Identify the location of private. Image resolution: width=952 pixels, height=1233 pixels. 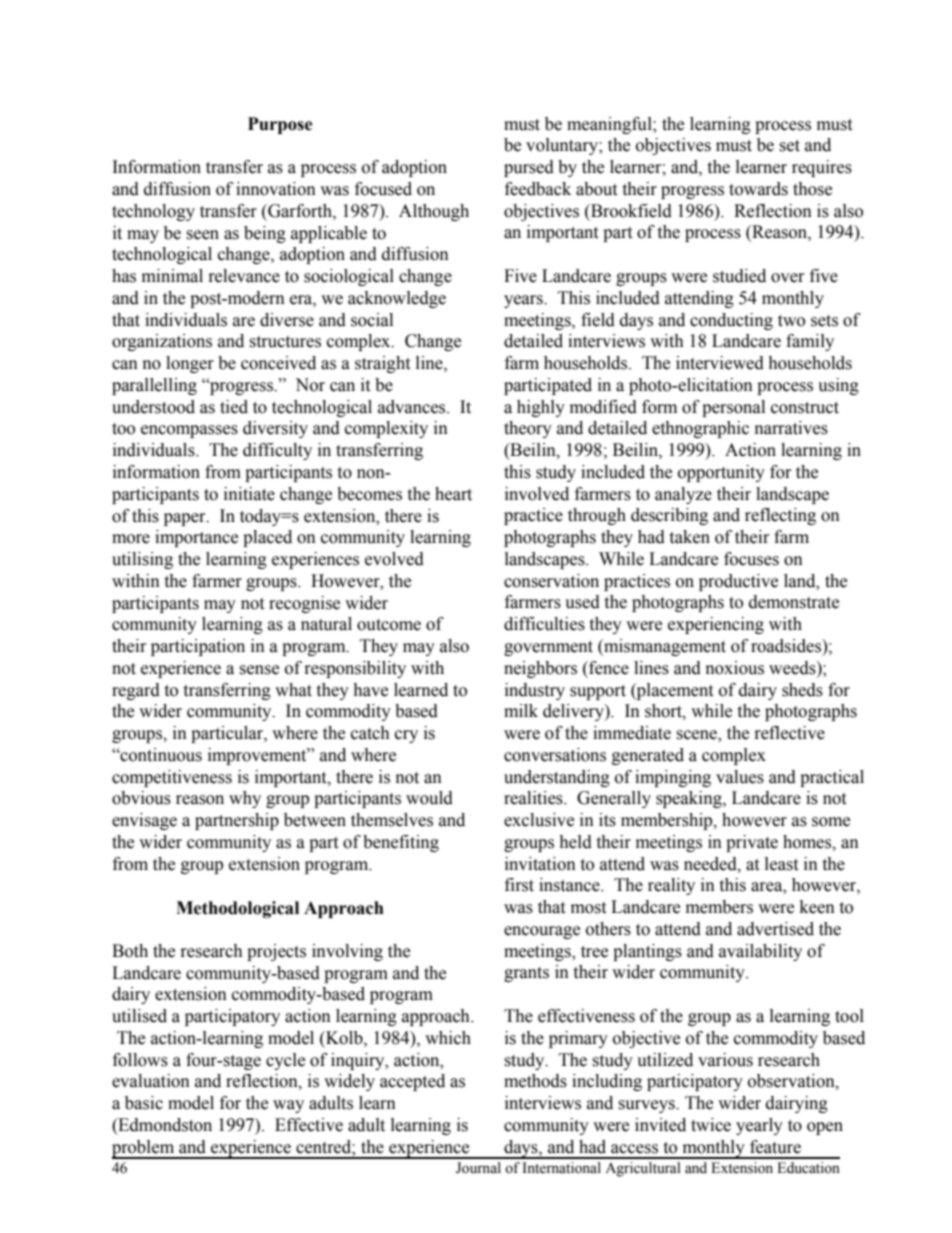
(752, 843).
